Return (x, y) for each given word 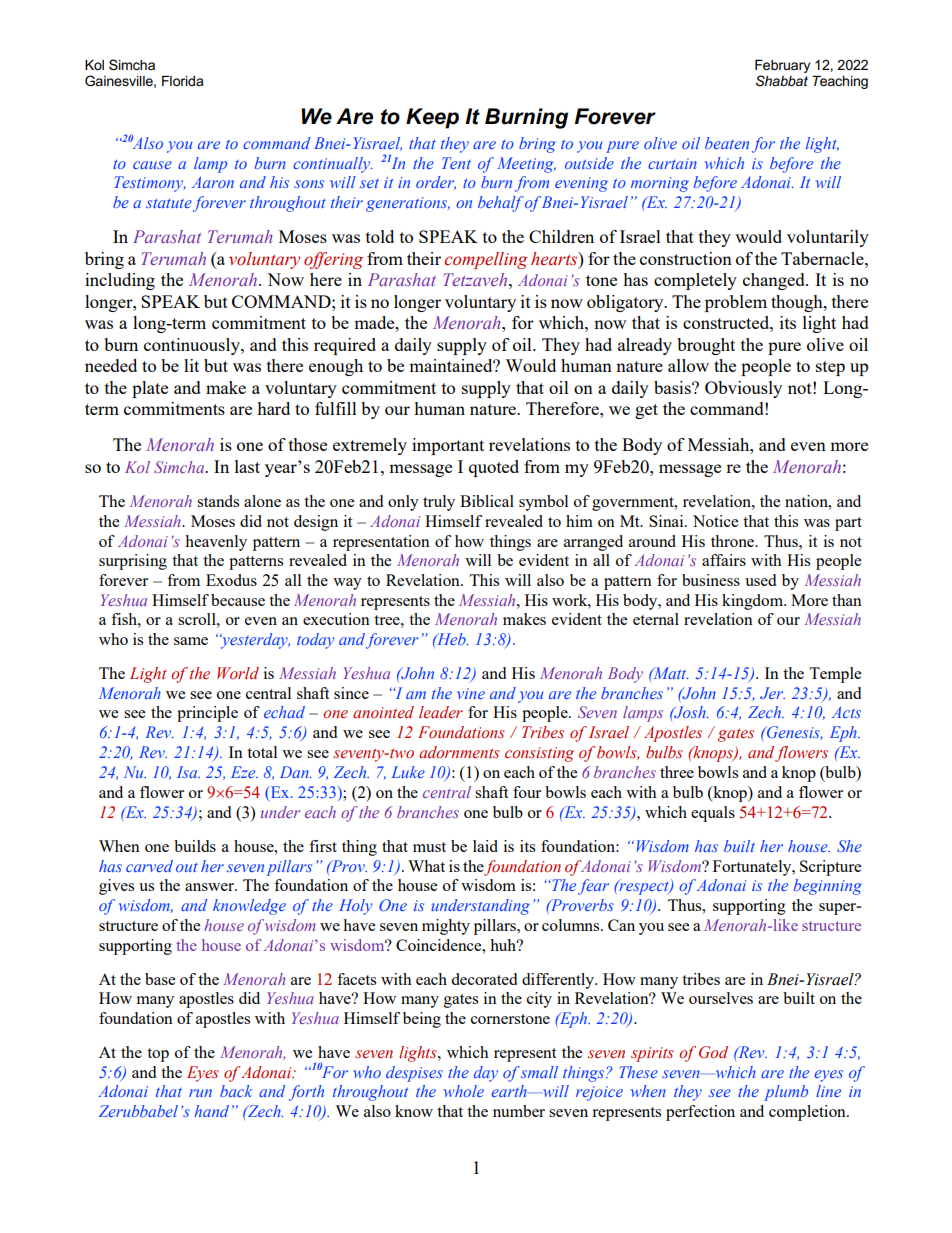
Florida (183, 81)
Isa (188, 772)
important (448, 446)
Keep (432, 118)
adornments (459, 752)
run (200, 1093)
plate (150, 389)
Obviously (743, 389)
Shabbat (782, 80)
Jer (772, 693)
